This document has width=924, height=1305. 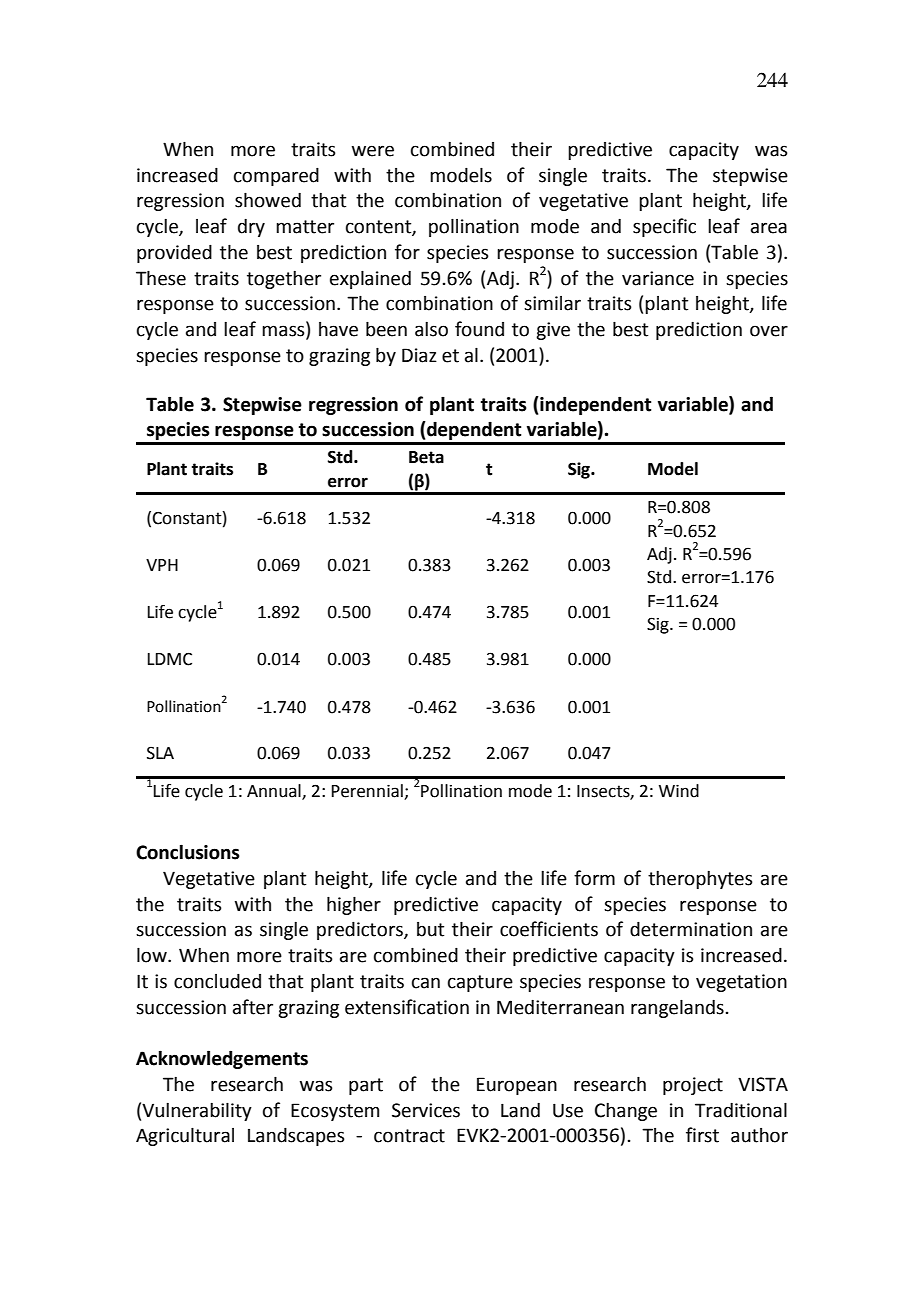 I want to click on were, so click(x=373, y=151).
